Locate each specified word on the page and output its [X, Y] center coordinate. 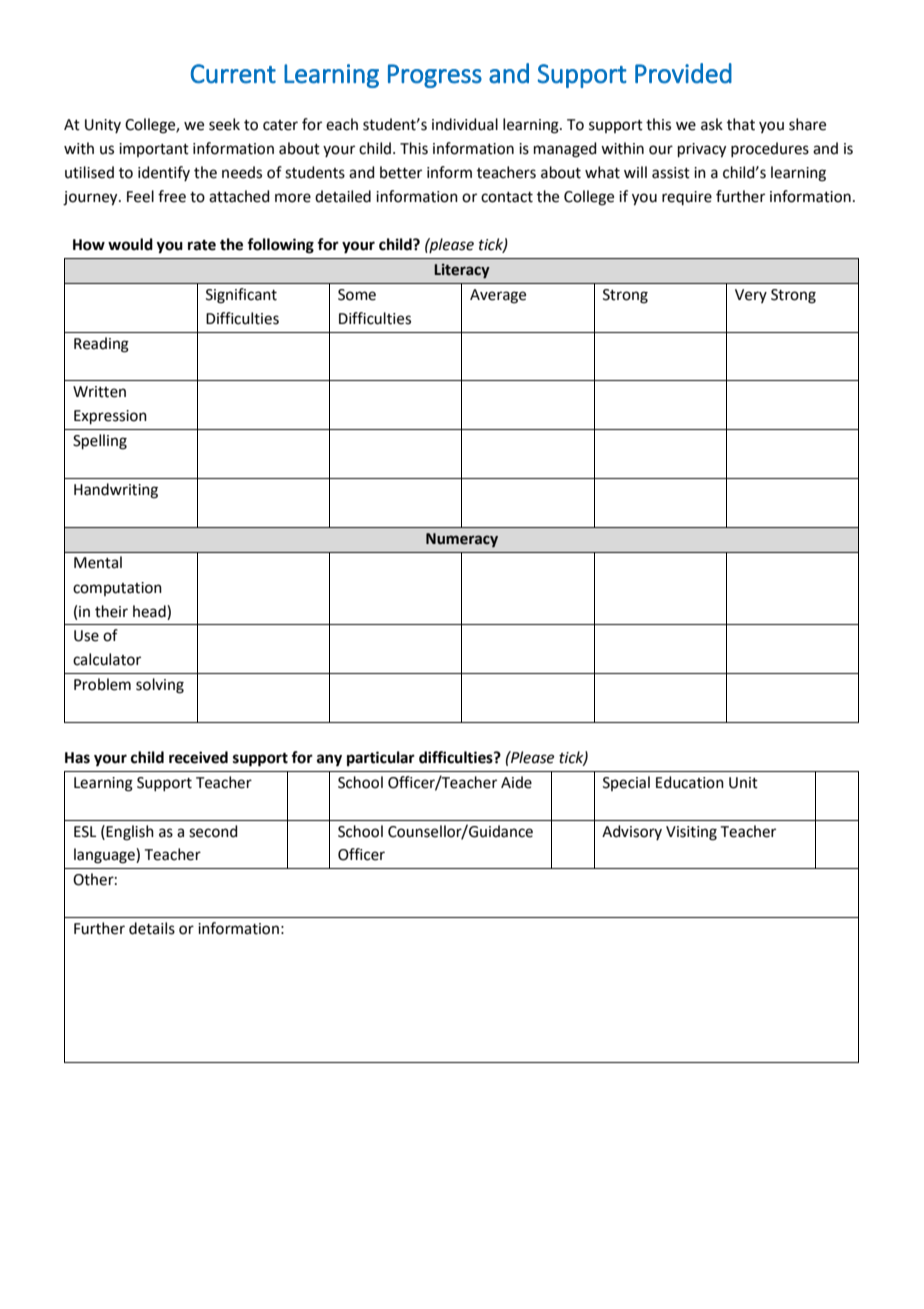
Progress [435, 76]
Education [690, 782]
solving [160, 686]
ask [712, 124]
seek [224, 124]
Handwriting [116, 491]
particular [381, 759]
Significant [241, 296]
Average [498, 296]
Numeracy [462, 540]
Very [751, 296]
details [152, 928]
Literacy [462, 271]
